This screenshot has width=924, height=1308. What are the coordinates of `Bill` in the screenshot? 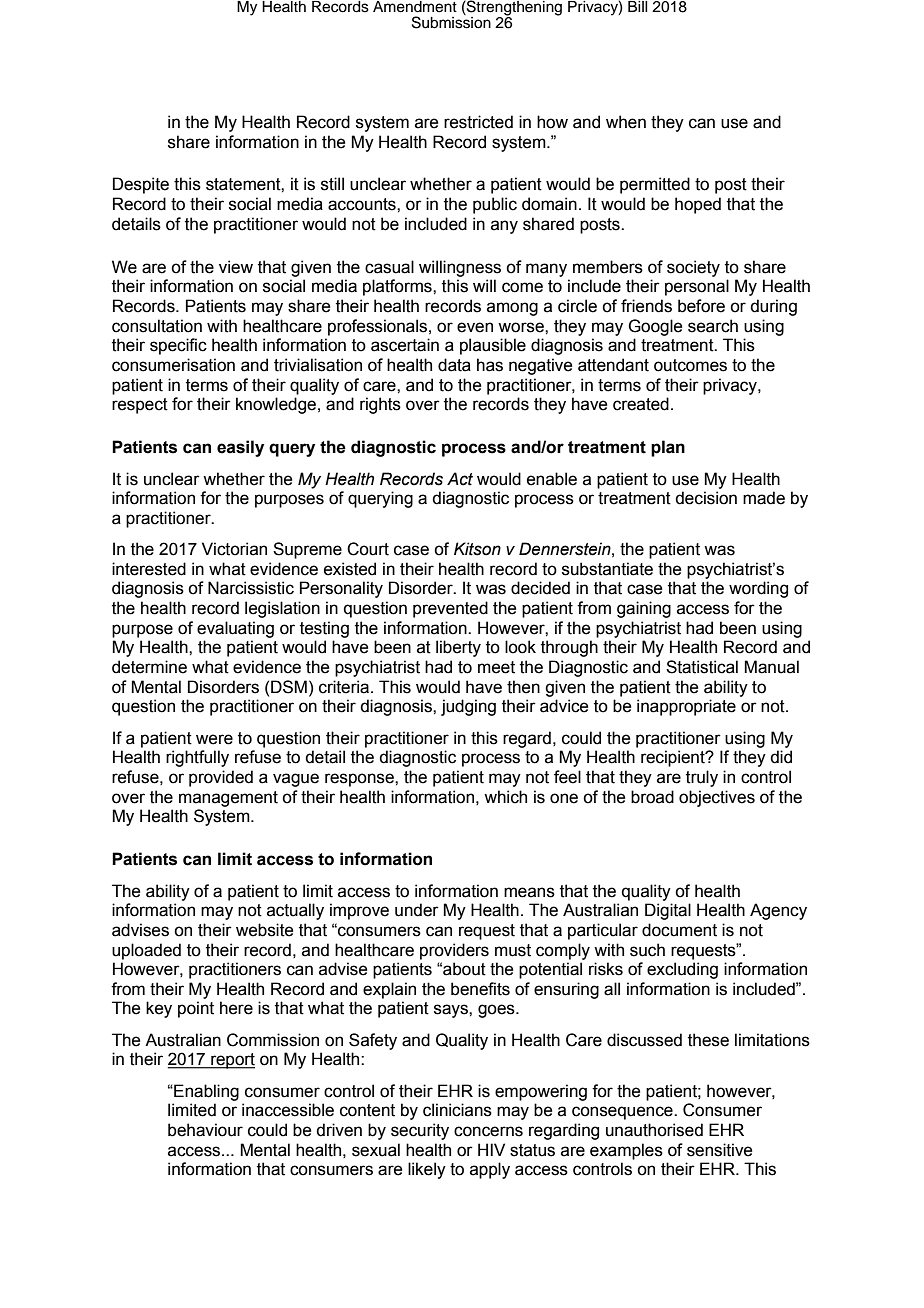 It's located at (638, 6).
